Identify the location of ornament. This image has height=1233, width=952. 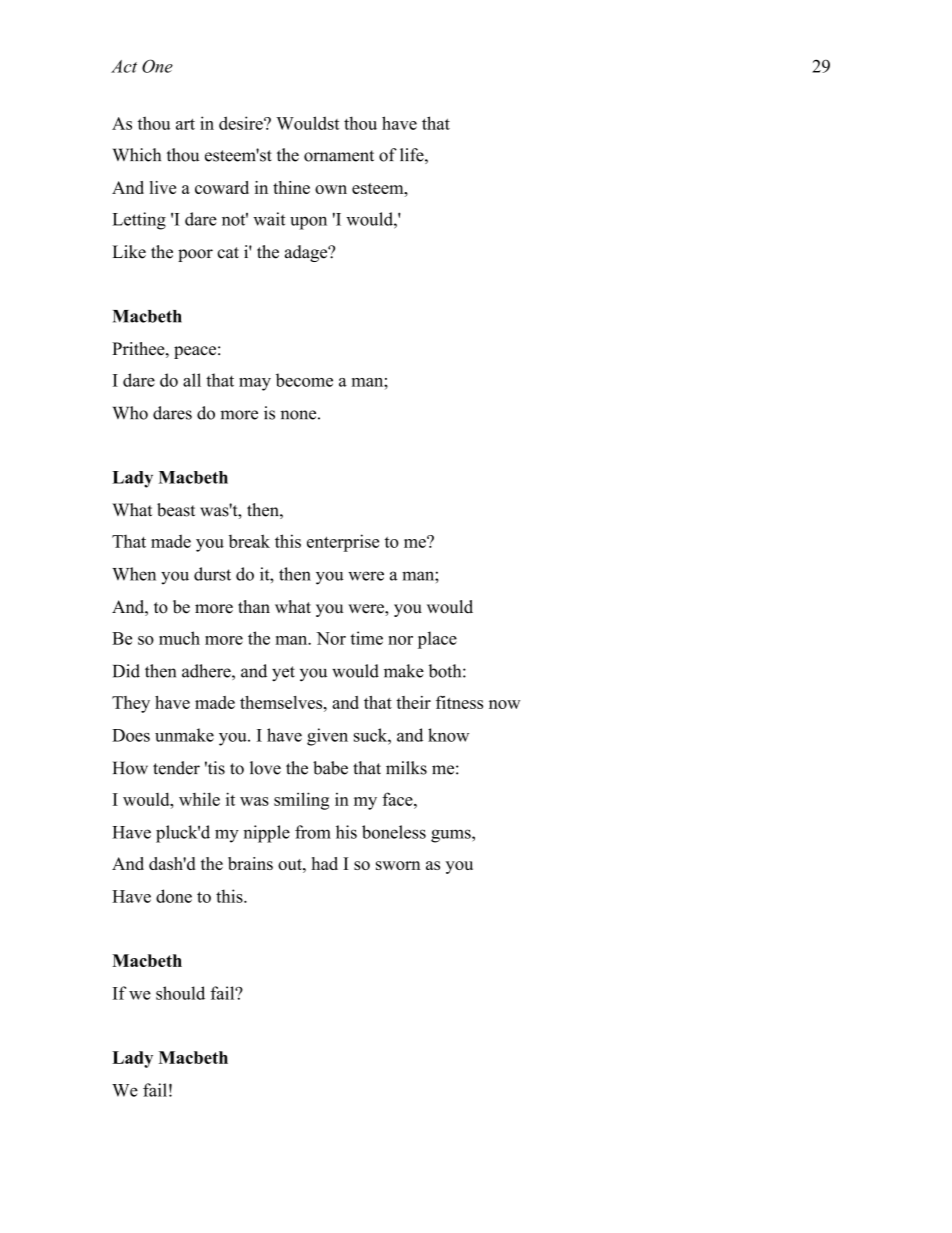
(339, 156).
